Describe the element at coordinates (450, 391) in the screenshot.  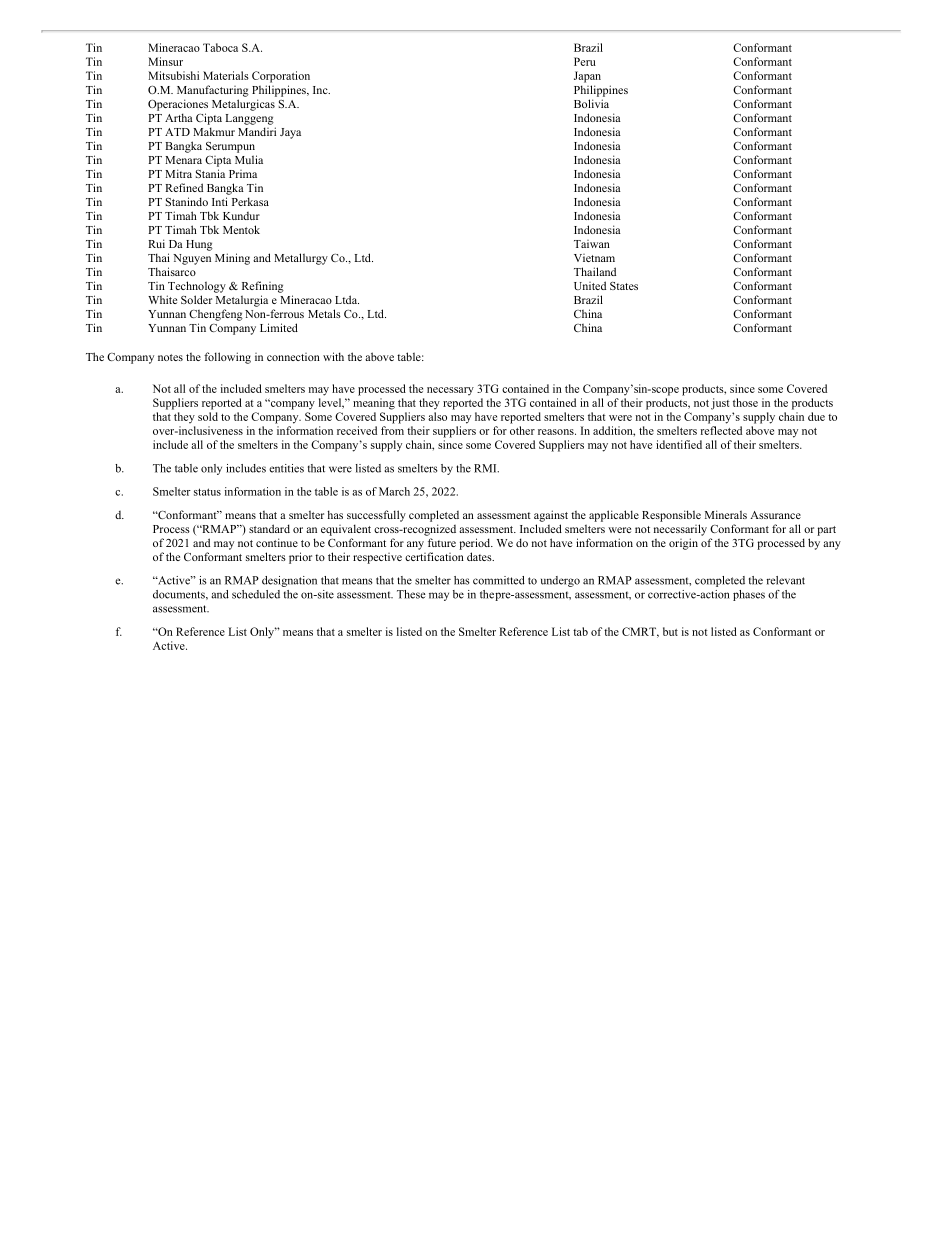
I see `necessary` at that location.
